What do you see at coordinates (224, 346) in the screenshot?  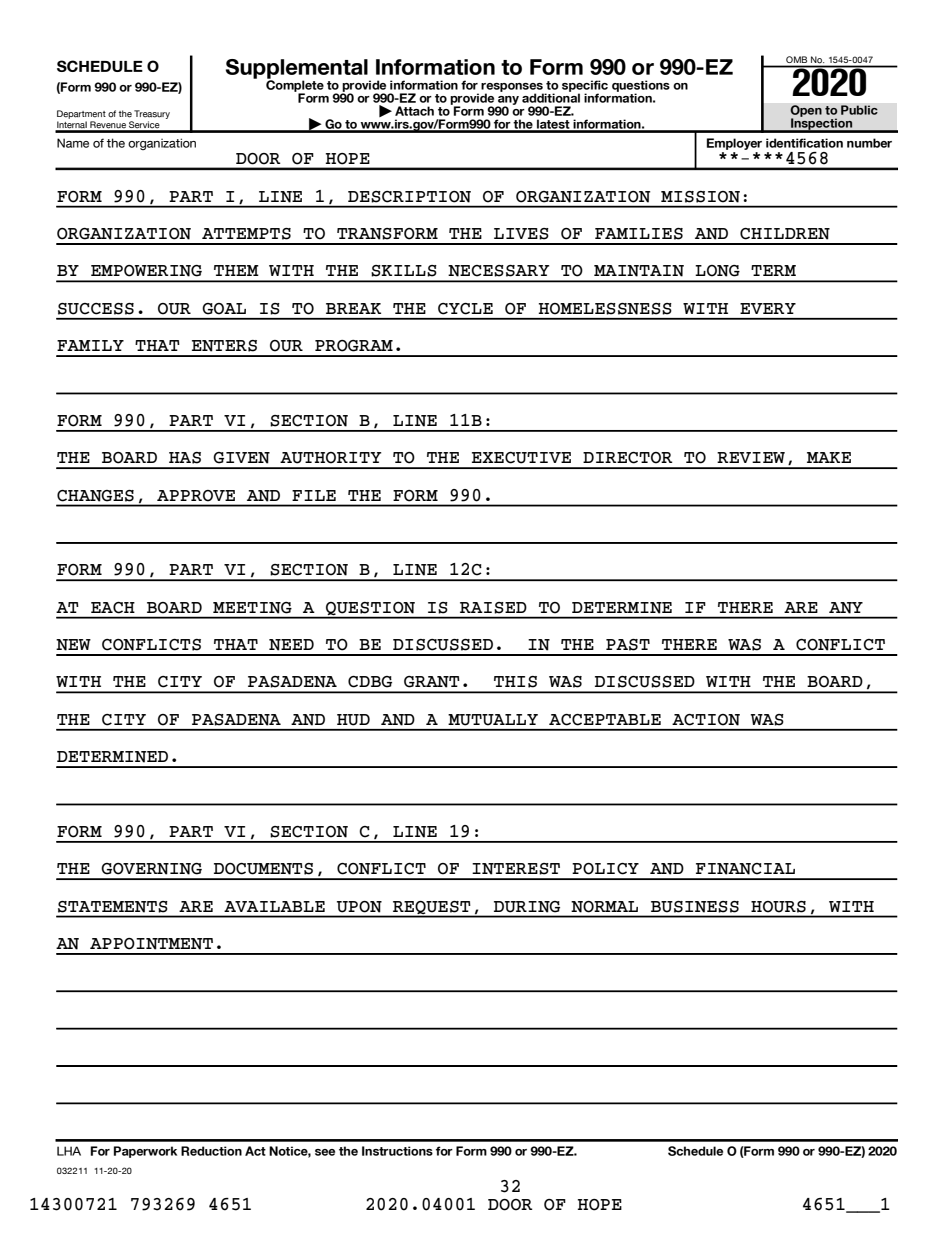 I see `ENTERS` at bounding box center [224, 346].
